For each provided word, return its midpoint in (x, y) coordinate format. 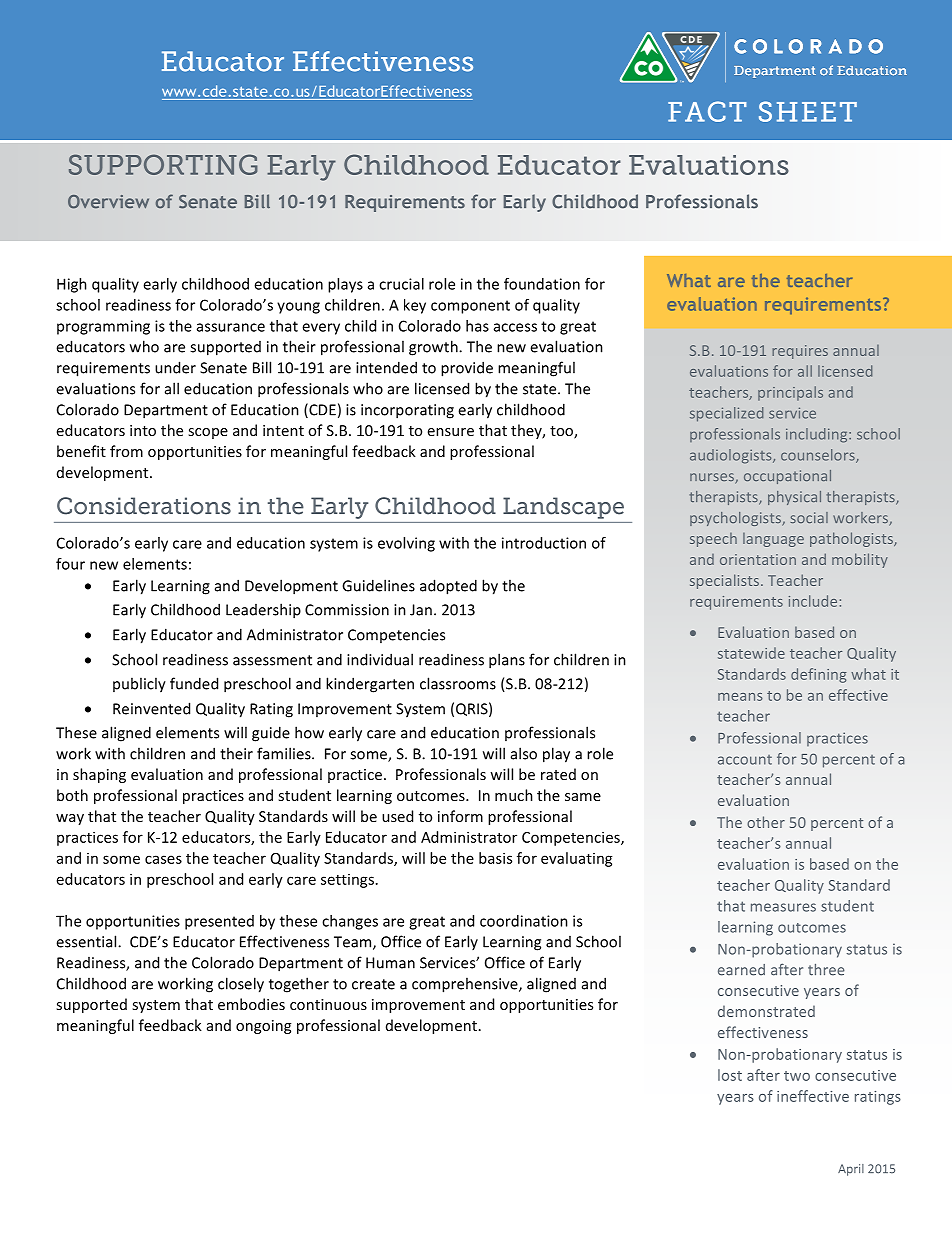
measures (783, 907)
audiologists (732, 456)
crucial (401, 284)
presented (219, 922)
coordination (524, 921)
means (740, 697)
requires (800, 352)
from (126, 451)
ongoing (263, 1027)
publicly (139, 685)
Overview (108, 202)
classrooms (458, 683)
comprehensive (466, 985)
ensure (451, 432)
